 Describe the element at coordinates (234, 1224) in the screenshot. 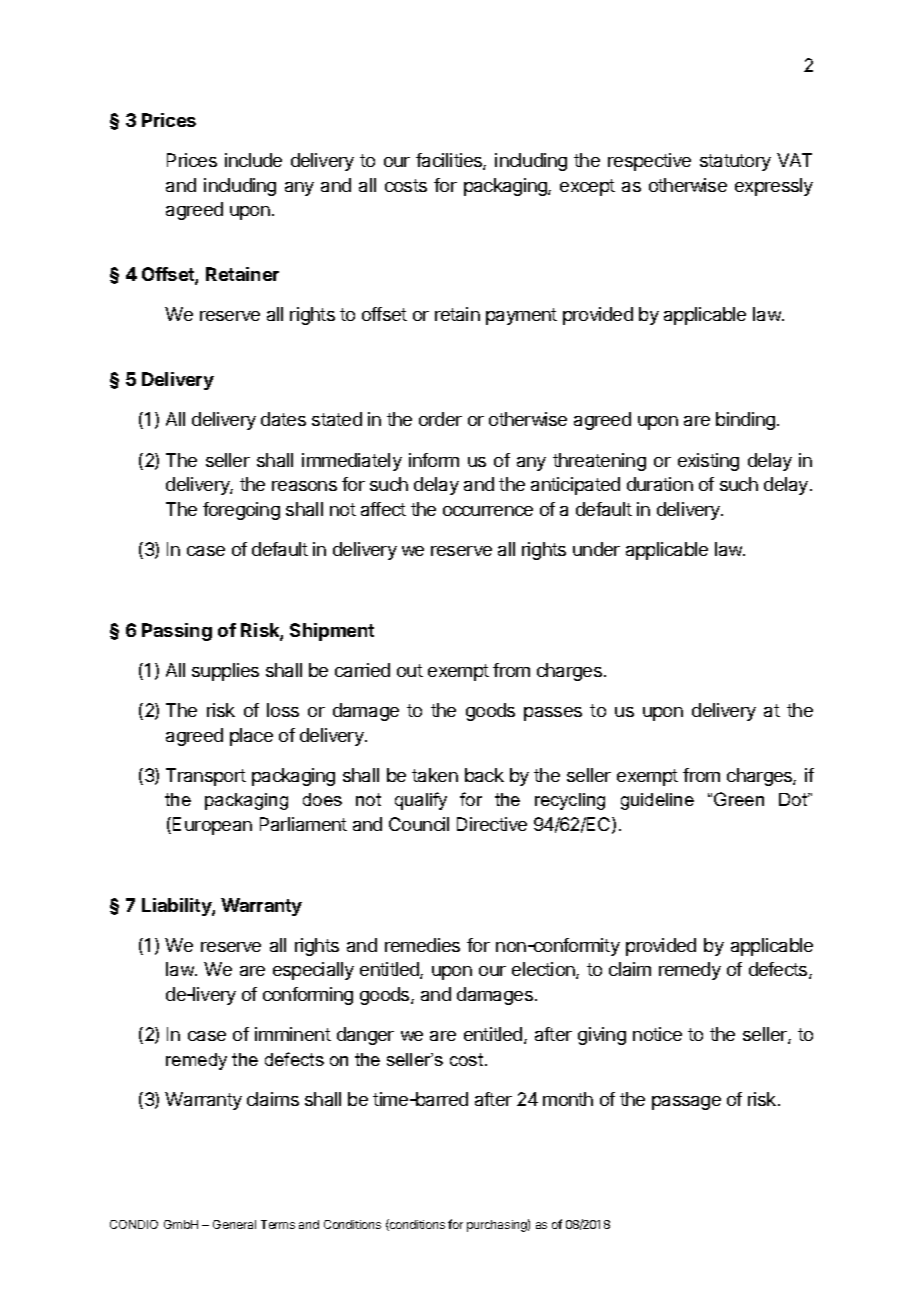

I see `General` at that location.
